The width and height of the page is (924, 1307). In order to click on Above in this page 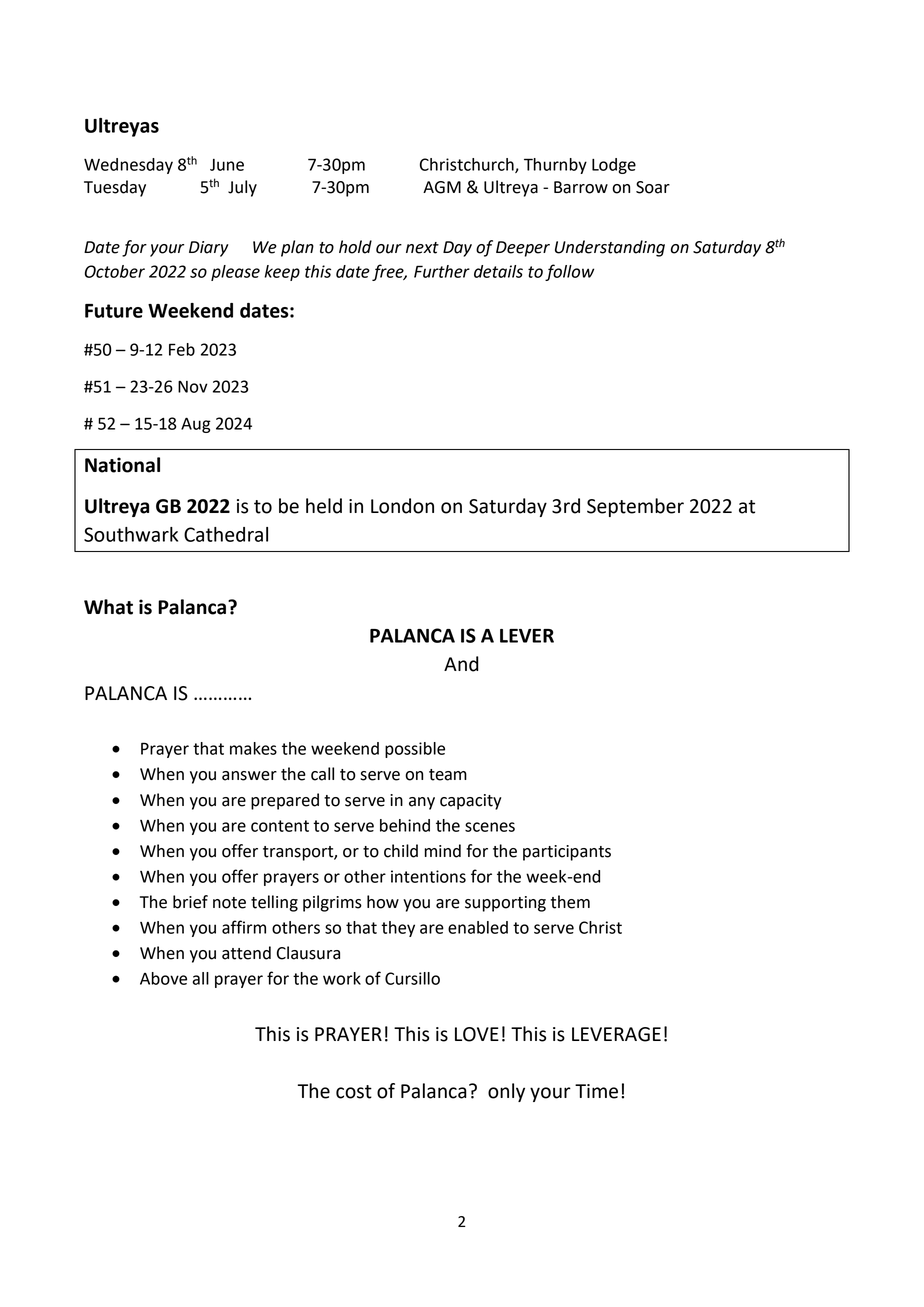, I will do `click(163, 978)`.
